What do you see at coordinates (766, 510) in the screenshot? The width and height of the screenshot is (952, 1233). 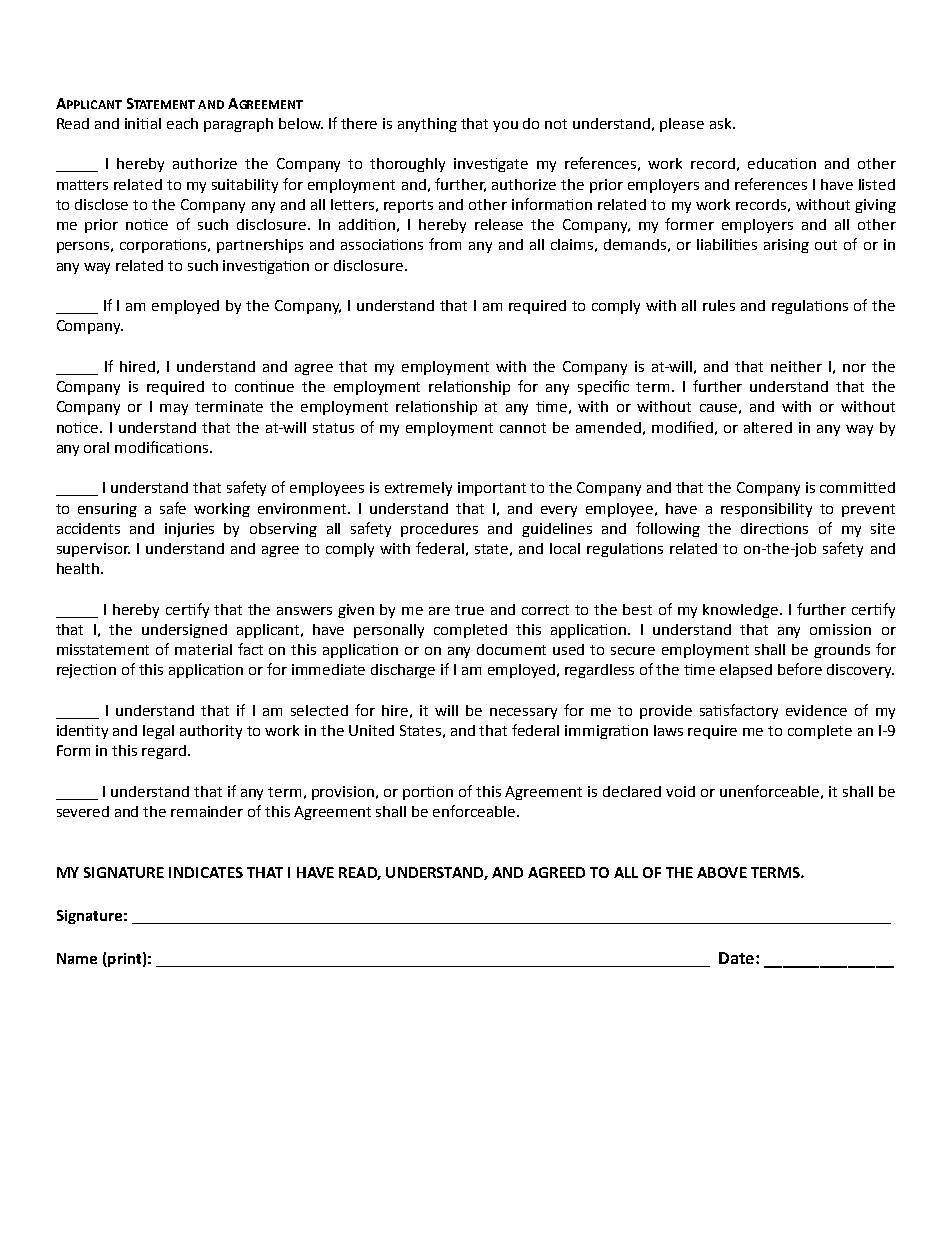 I see `responsibility` at bounding box center [766, 510].
